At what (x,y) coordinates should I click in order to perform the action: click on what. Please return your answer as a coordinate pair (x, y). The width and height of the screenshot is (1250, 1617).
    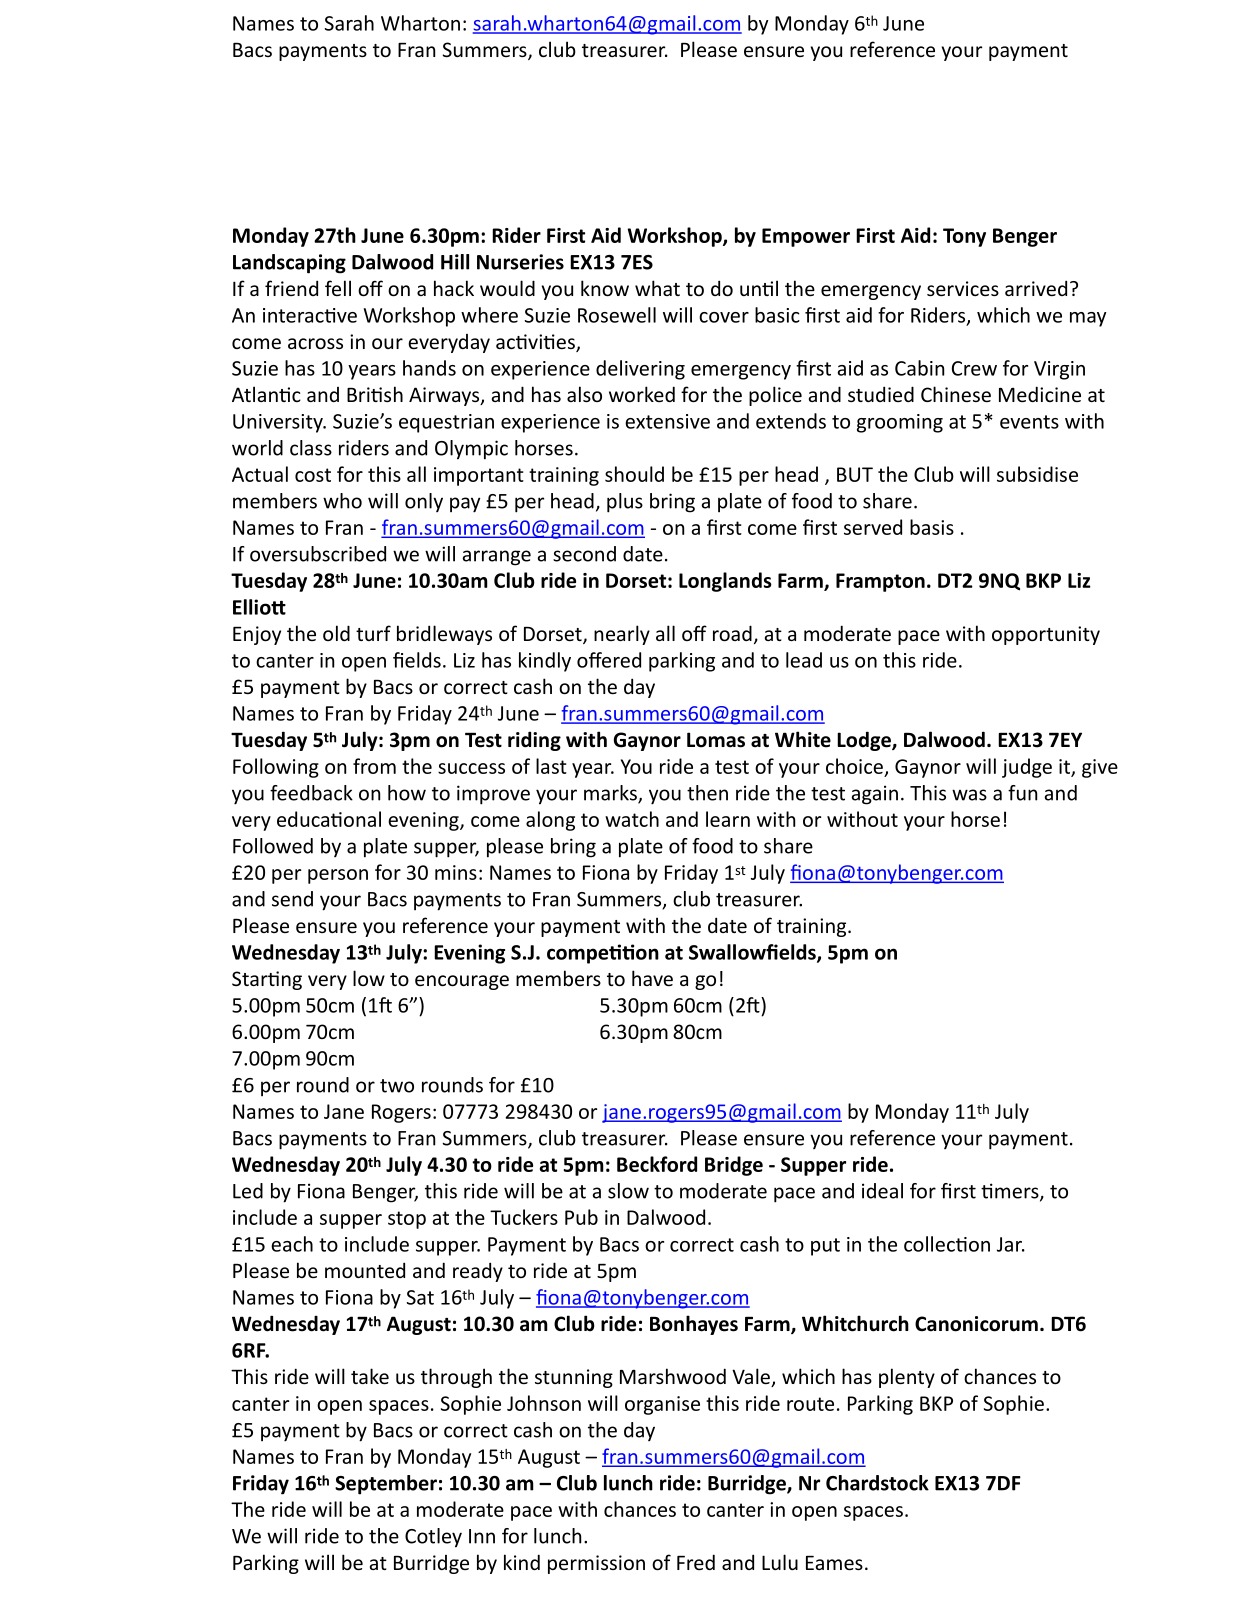
    Looking at the image, I should click on (657, 288).
